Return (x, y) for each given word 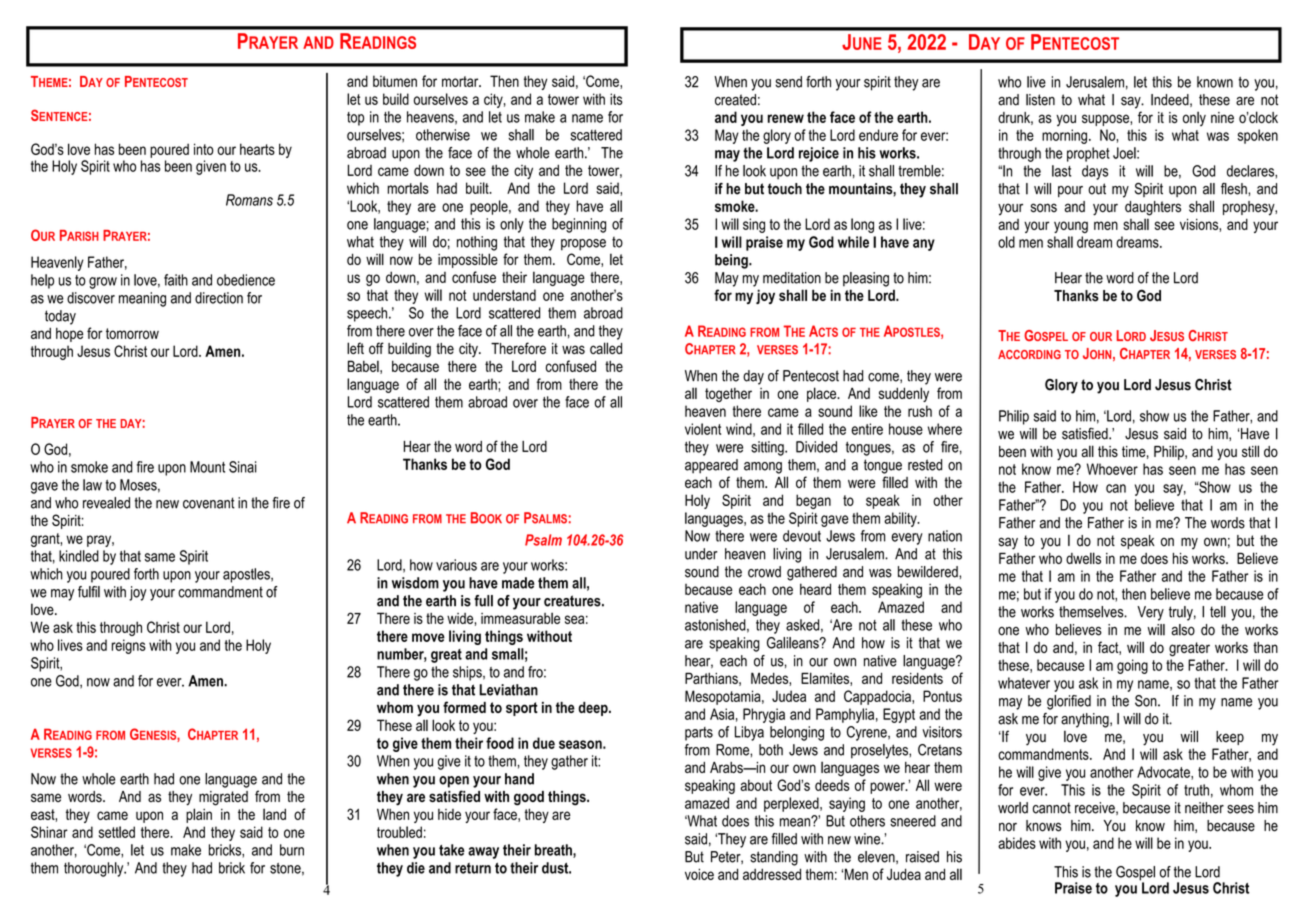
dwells (1083, 558)
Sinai (243, 467)
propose (583, 245)
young (1071, 227)
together (728, 395)
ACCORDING (1029, 354)
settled (117, 832)
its (616, 99)
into (204, 149)
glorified (1069, 702)
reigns (129, 646)
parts (699, 734)
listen (1040, 100)
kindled (79, 556)
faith (176, 280)
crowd (764, 572)
